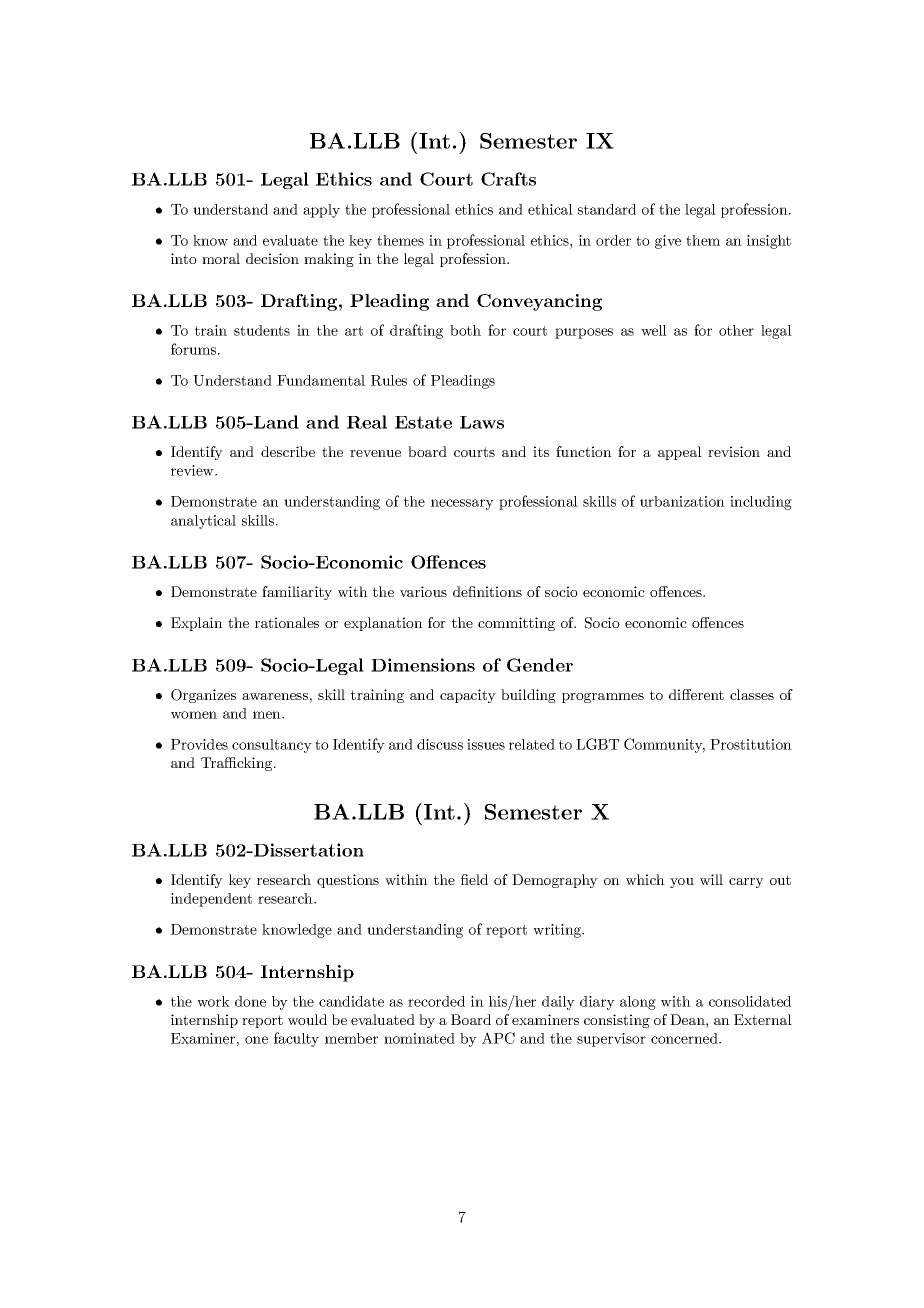 This page has width=924, height=1308. What do you see at coordinates (668, 242) in the page?
I see `give` at bounding box center [668, 242].
